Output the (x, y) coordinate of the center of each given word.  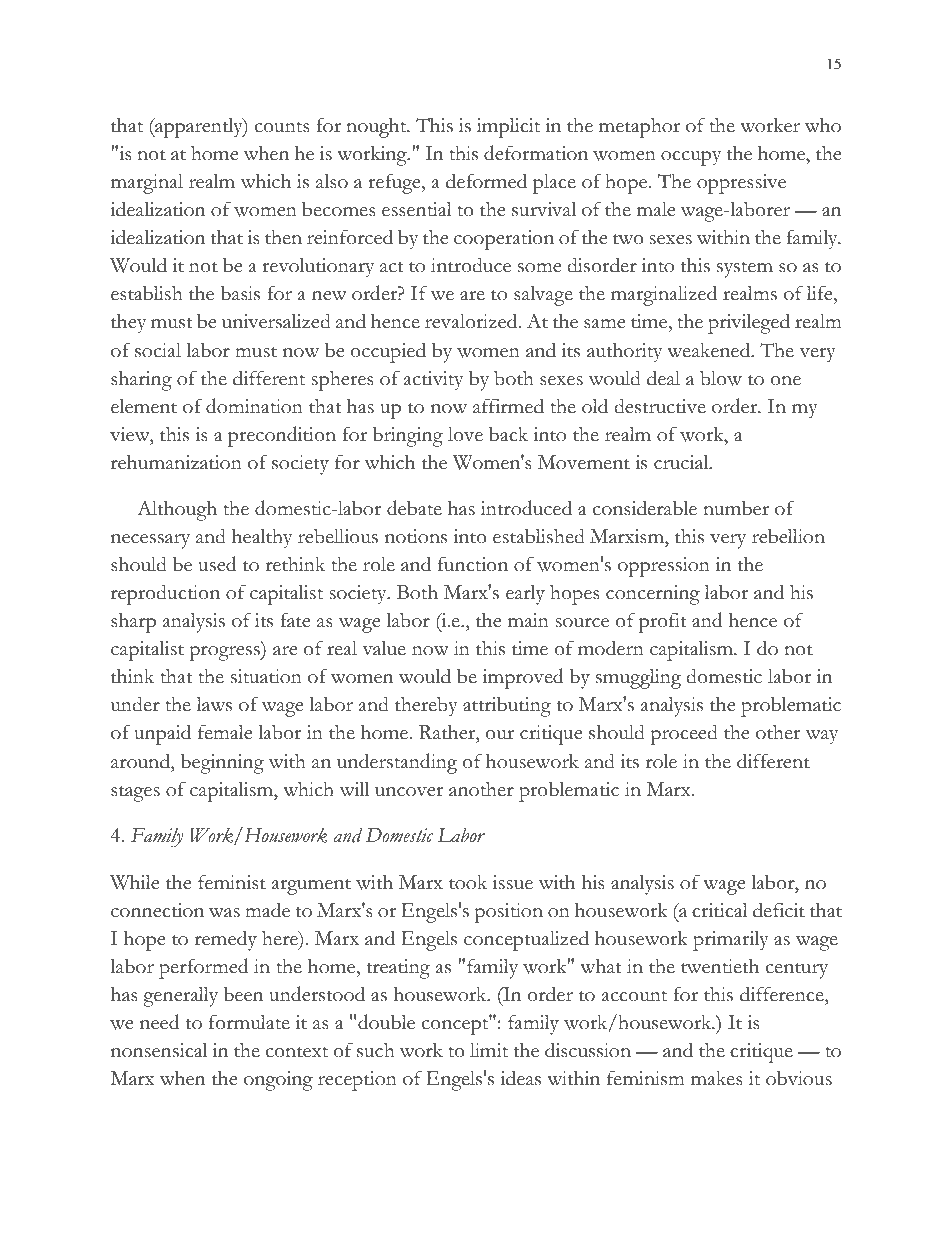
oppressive (741, 184)
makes (717, 1078)
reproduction (165, 594)
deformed (486, 181)
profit (663, 622)
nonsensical (159, 1050)
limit (489, 1050)
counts (282, 127)
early (525, 595)
